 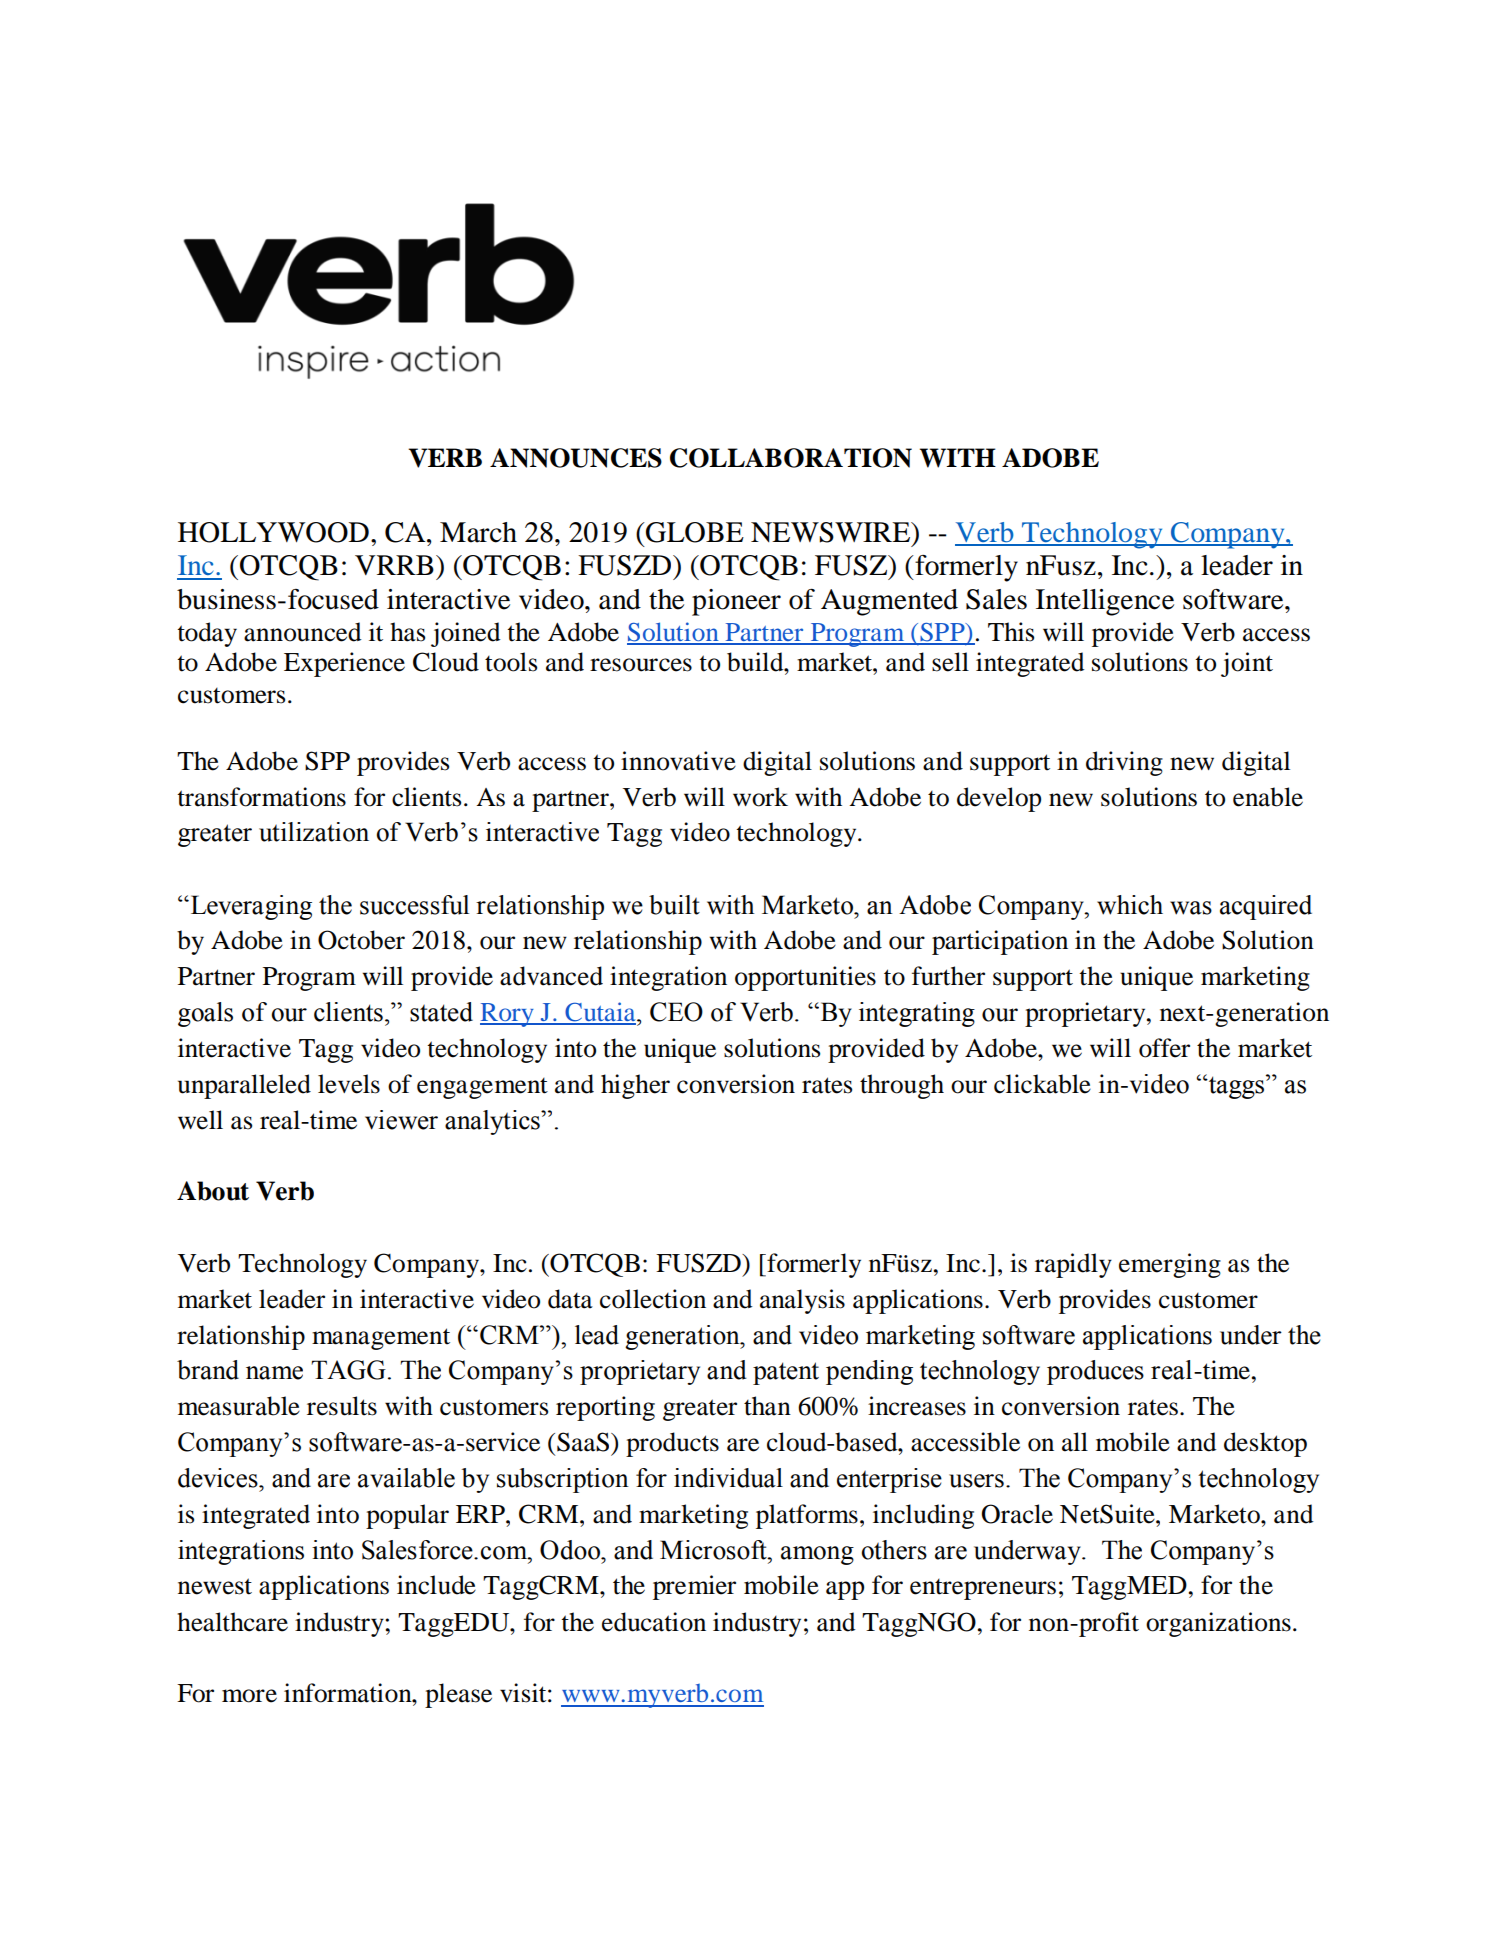 I want to click on built, so click(x=674, y=905).
